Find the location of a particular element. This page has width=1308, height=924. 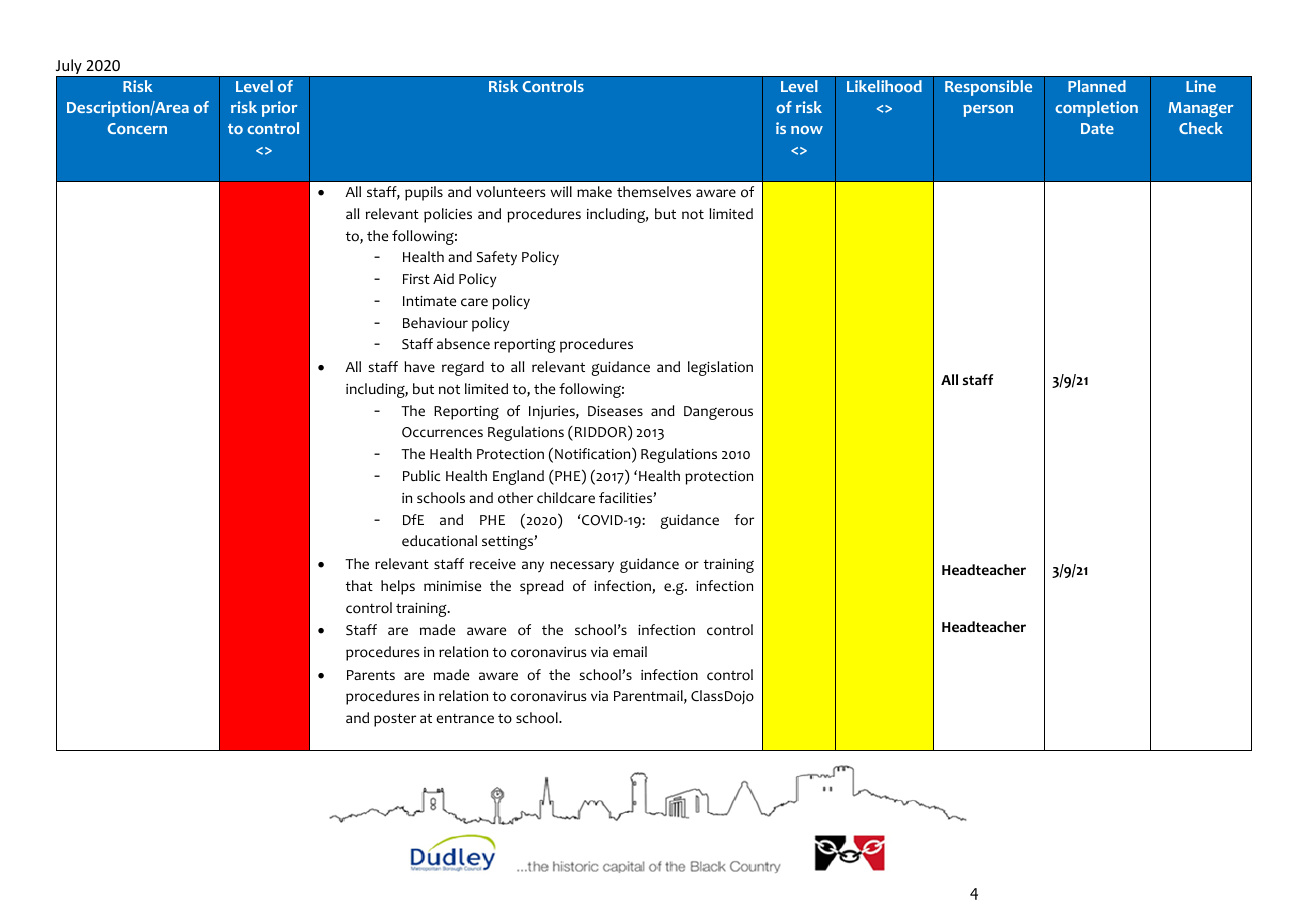

completion is located at coordinates (1096, 109).
